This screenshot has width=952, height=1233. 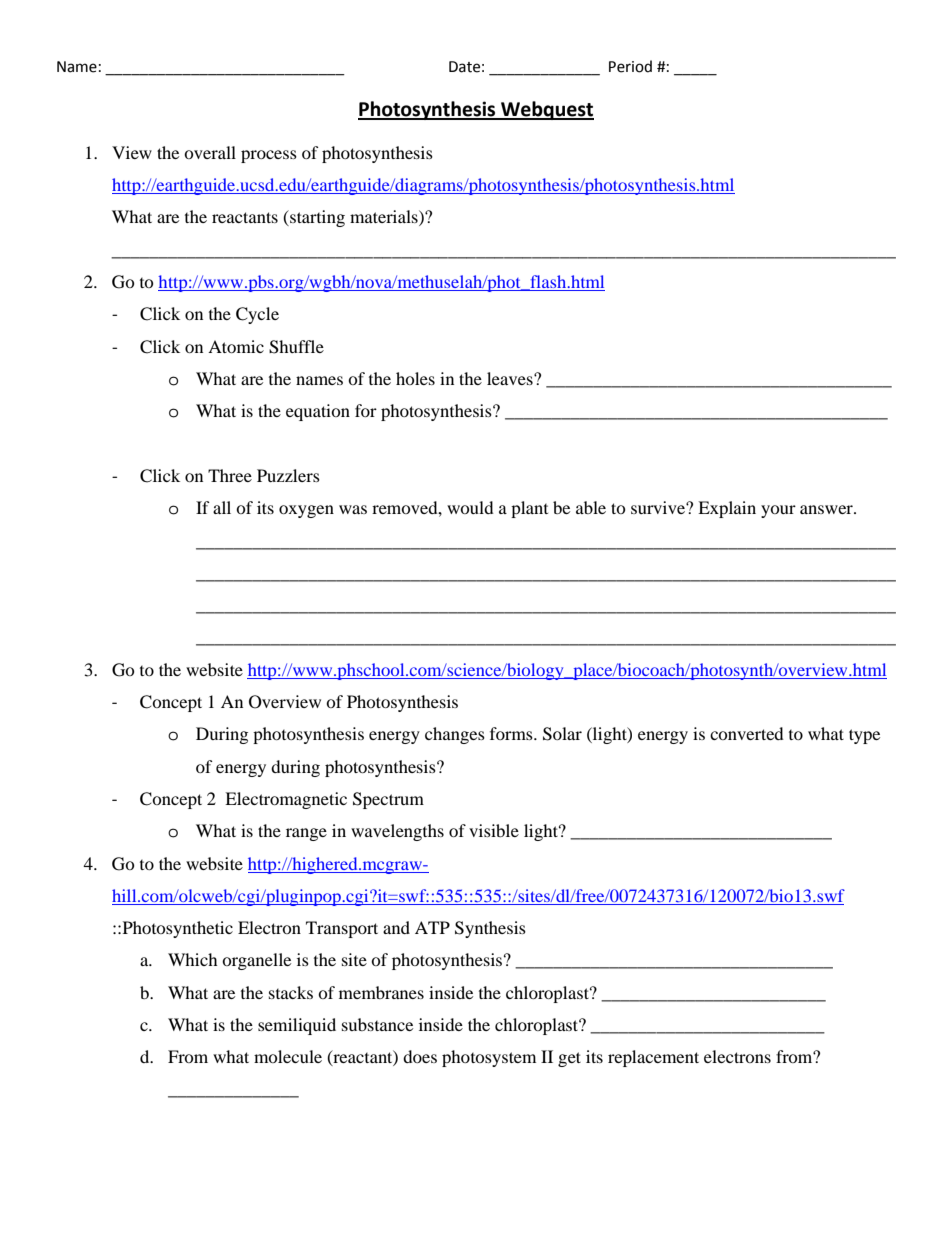 What do you see at coordinates (569, 1059) in the screenshot?
I see `get` at bounding box center [569, 1059].
